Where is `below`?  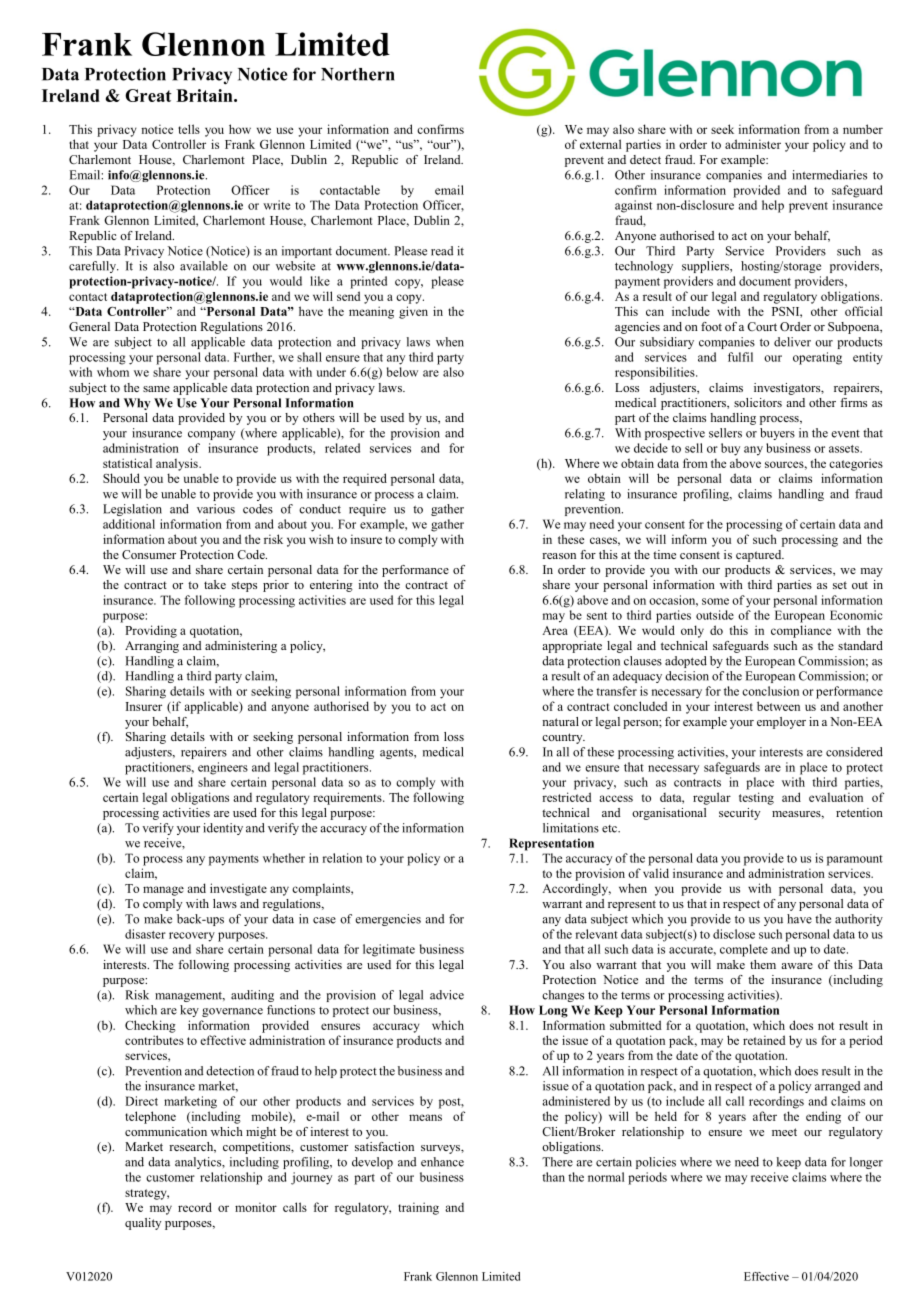 below is located at coordinates (402, 372).
